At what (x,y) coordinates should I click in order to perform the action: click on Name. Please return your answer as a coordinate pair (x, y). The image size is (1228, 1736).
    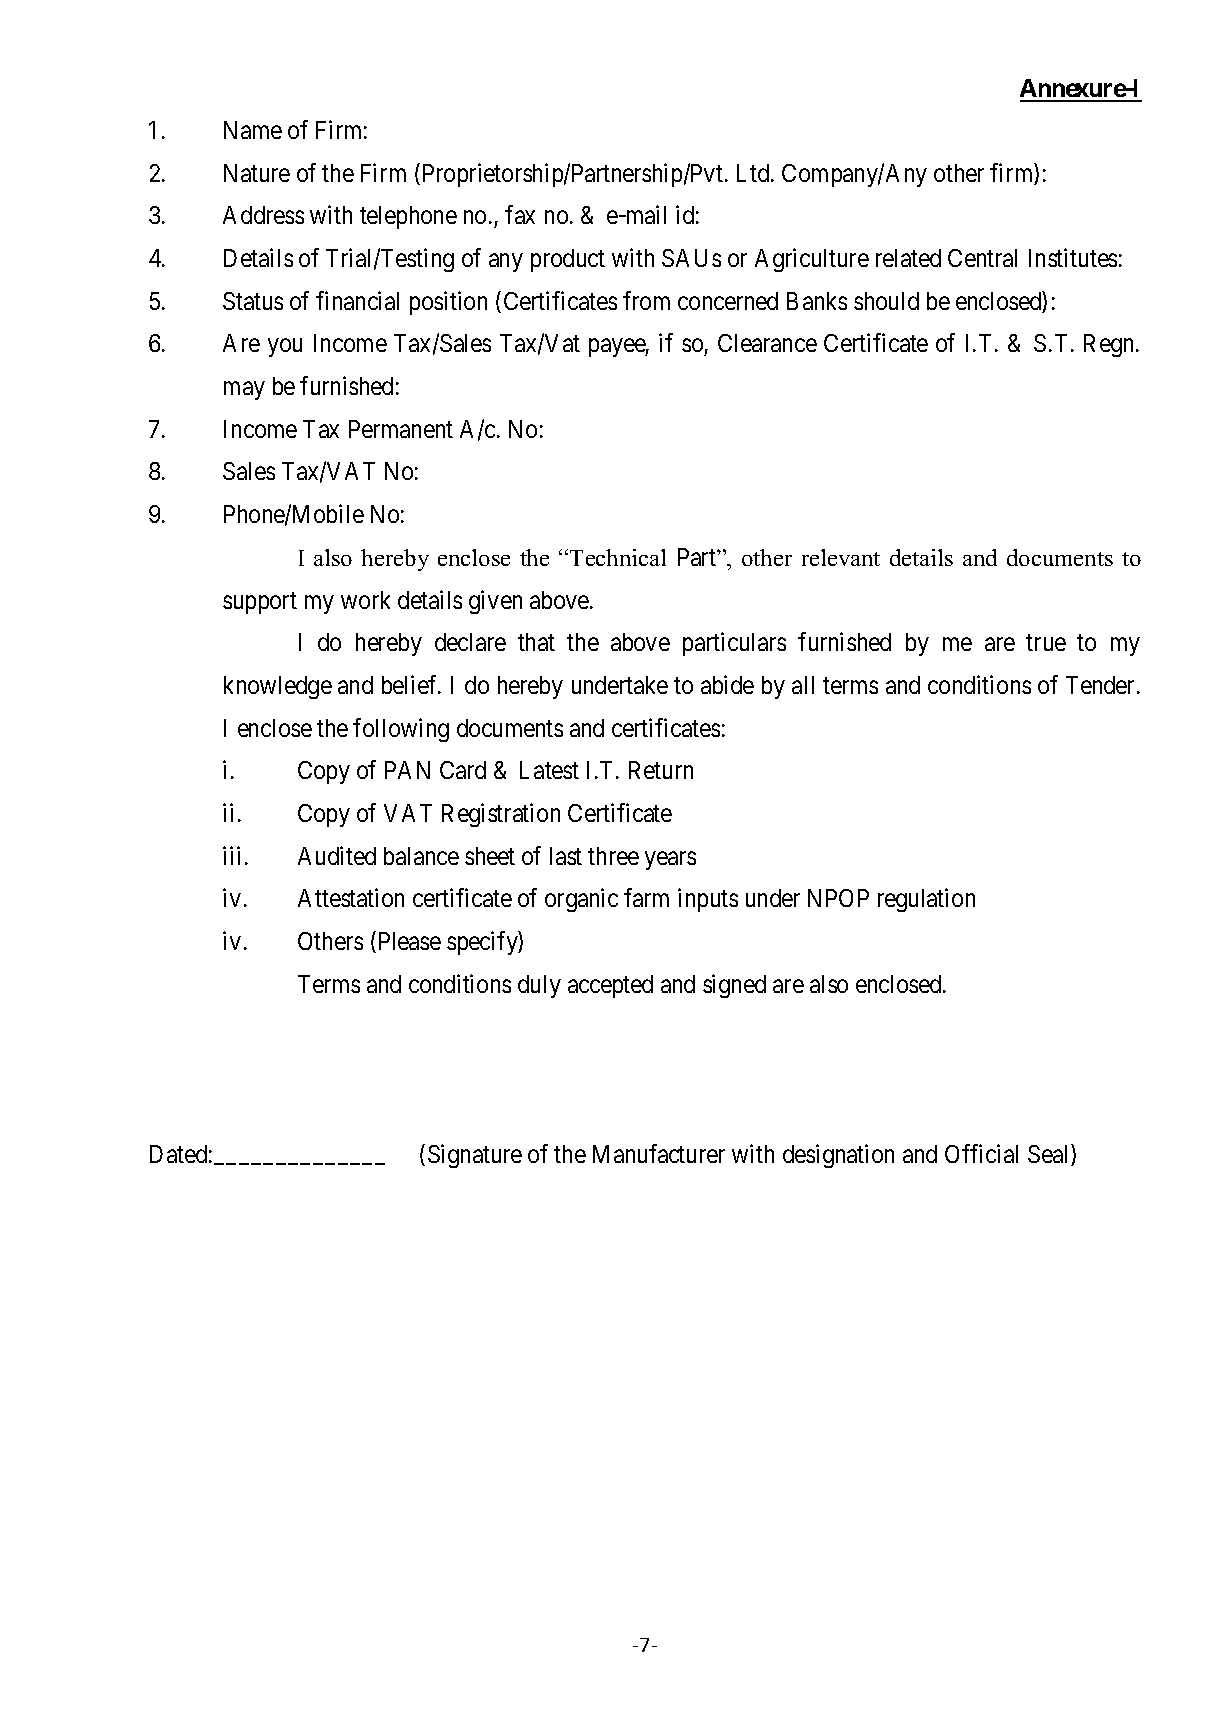
    Looking at the image, I should click on (253, 130).
